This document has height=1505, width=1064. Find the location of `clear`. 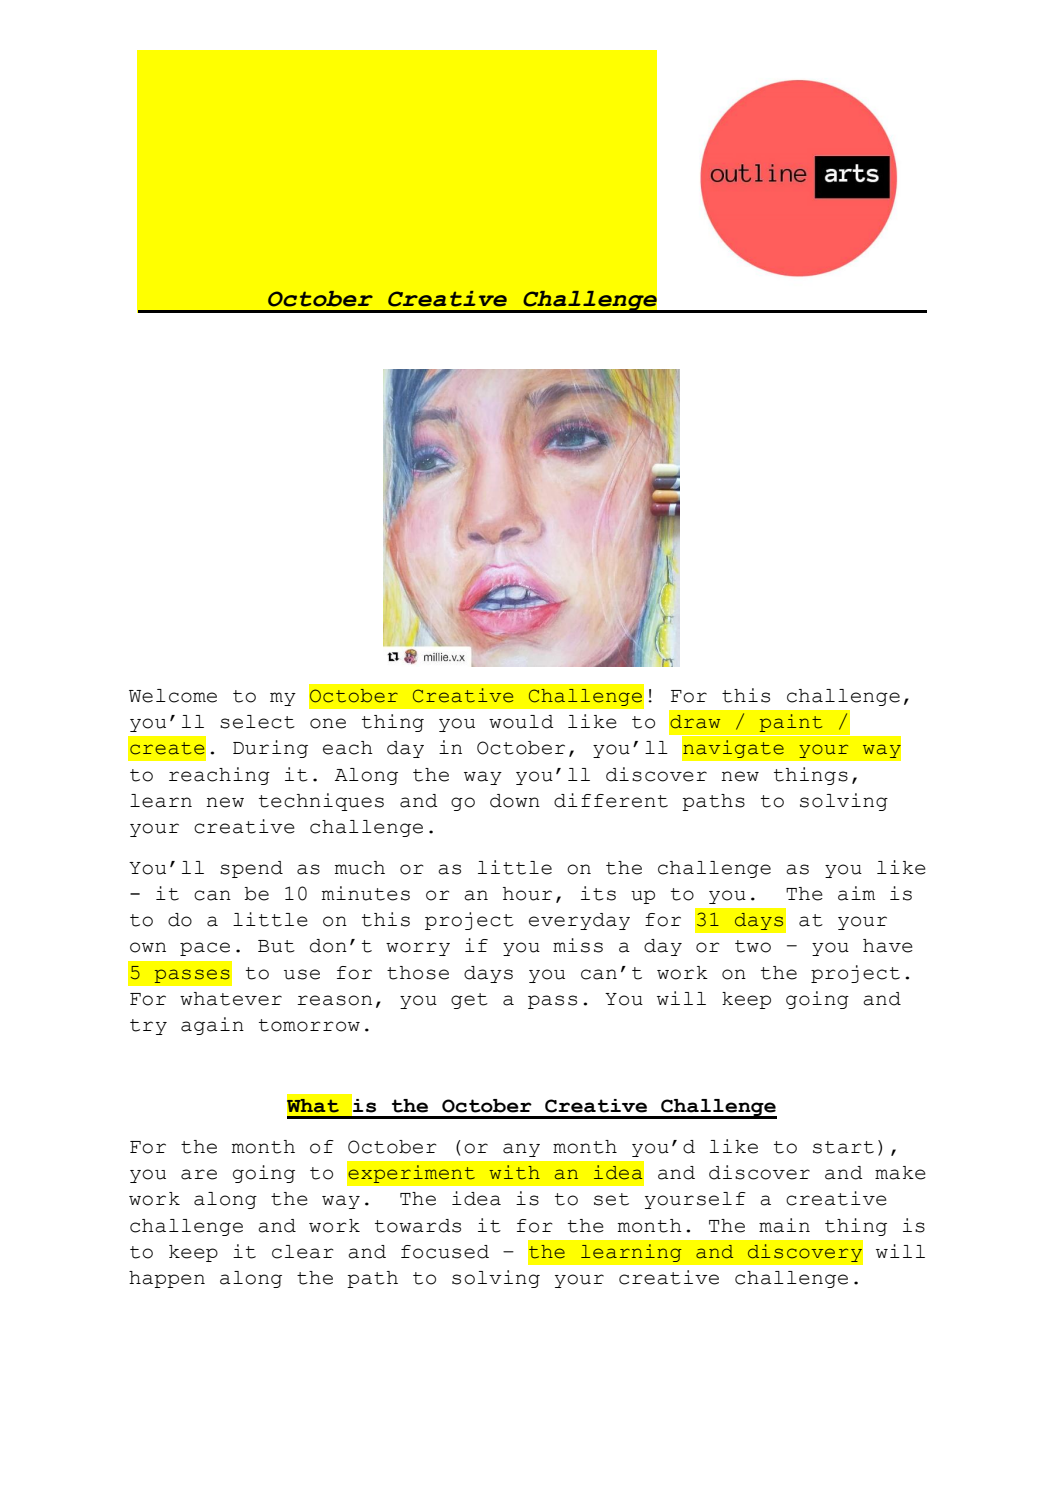

clear is located at coordinates (302, 1252).
